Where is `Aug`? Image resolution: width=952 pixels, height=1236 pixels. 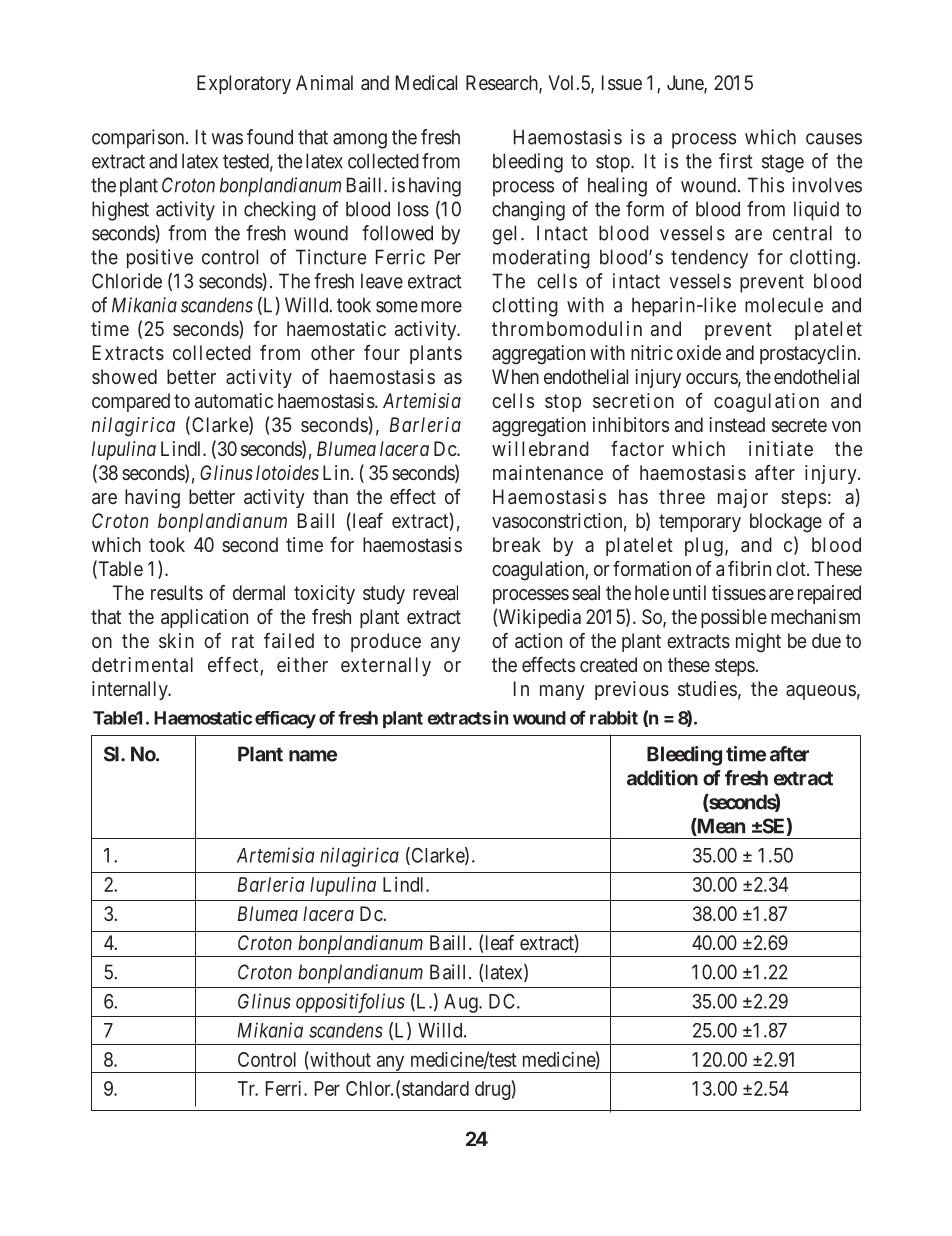 Aug is located at coordinates (462, 1003).
